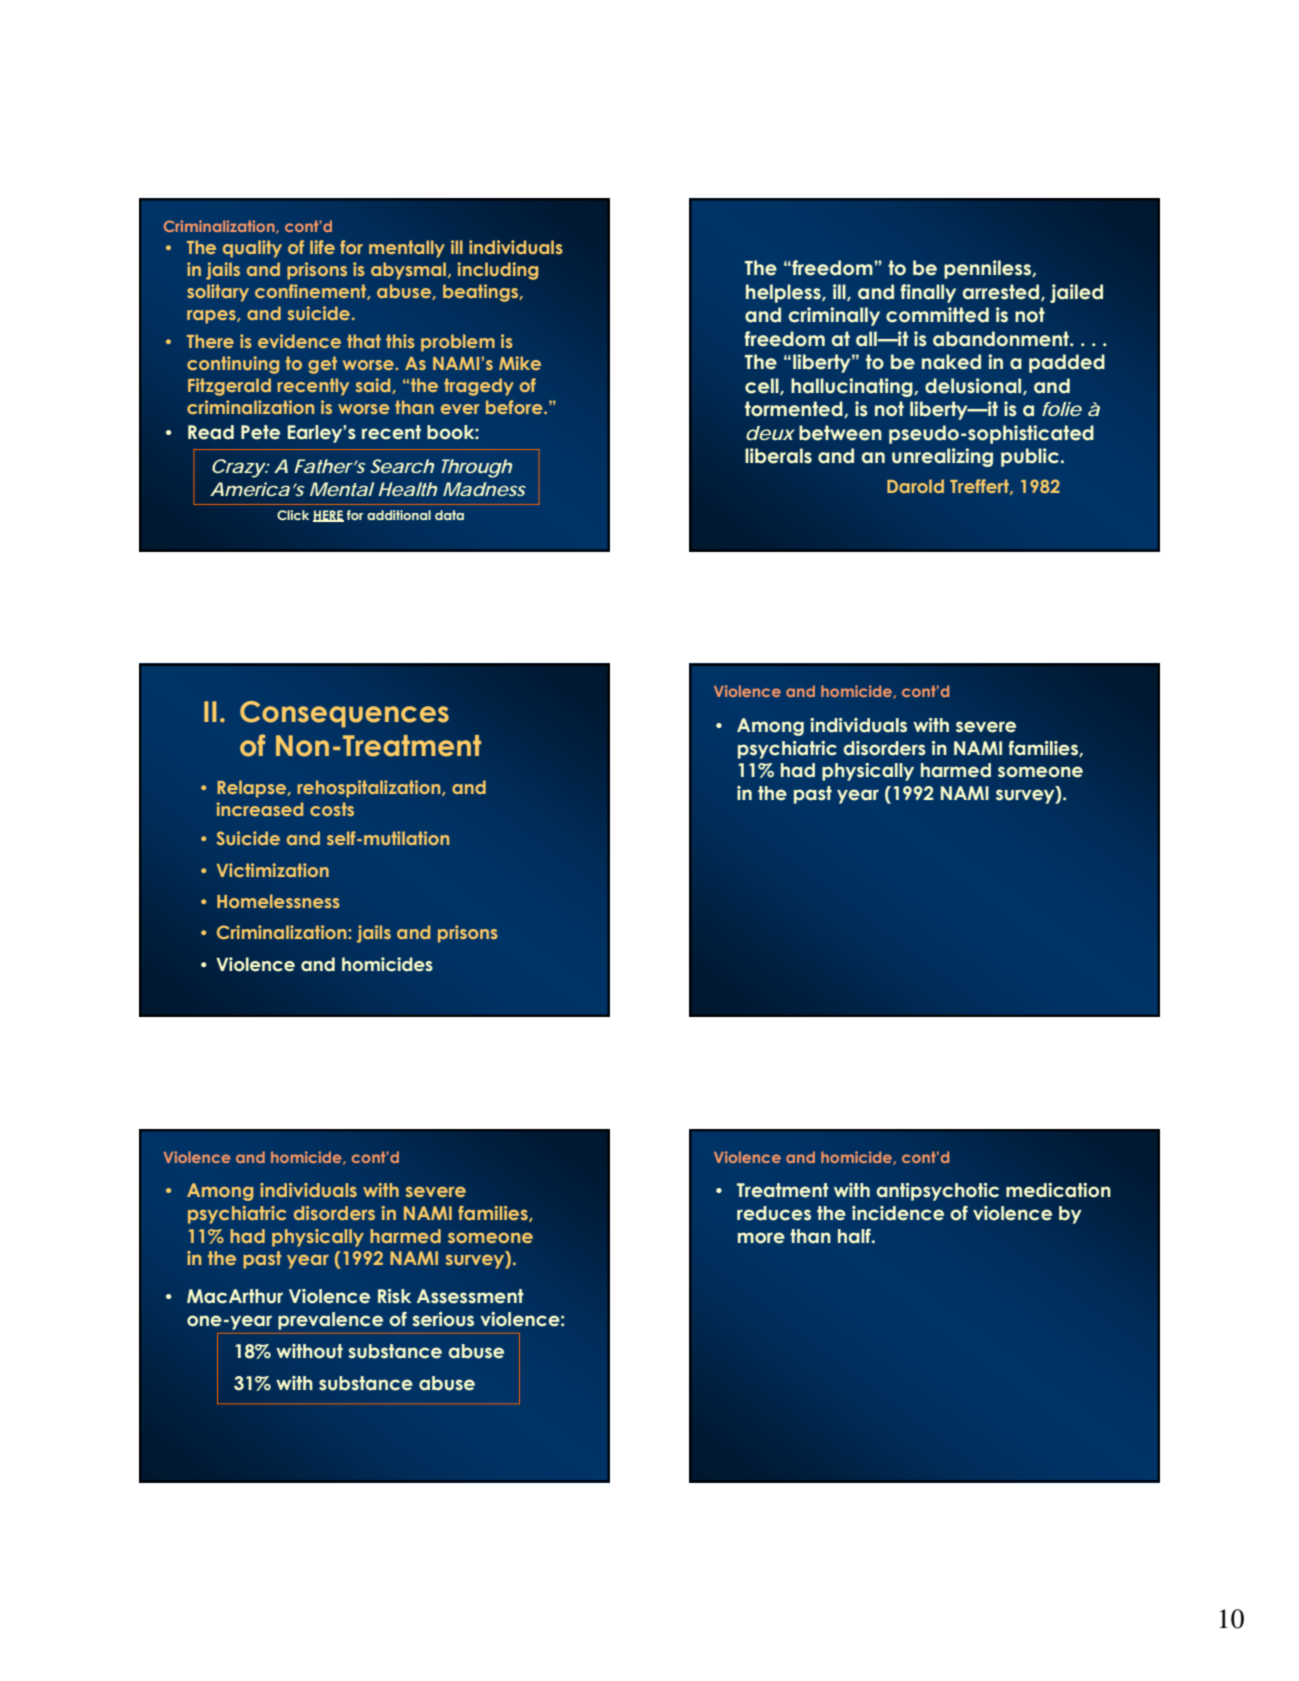 The width and height of the screenshot is (1299, 1681). I want to click on Homelessness, so click(278, 901).
